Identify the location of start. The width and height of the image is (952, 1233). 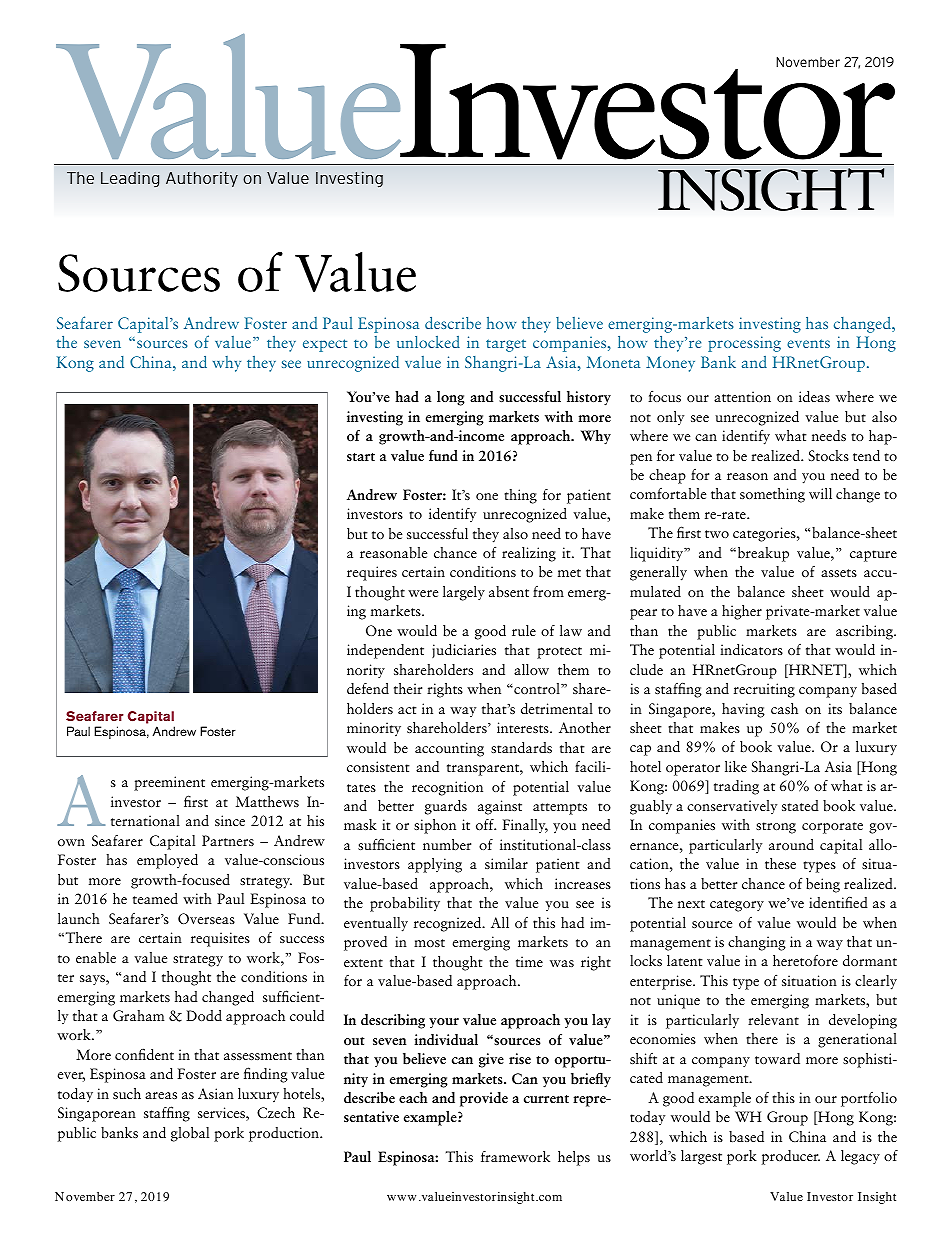
(361, 457).
